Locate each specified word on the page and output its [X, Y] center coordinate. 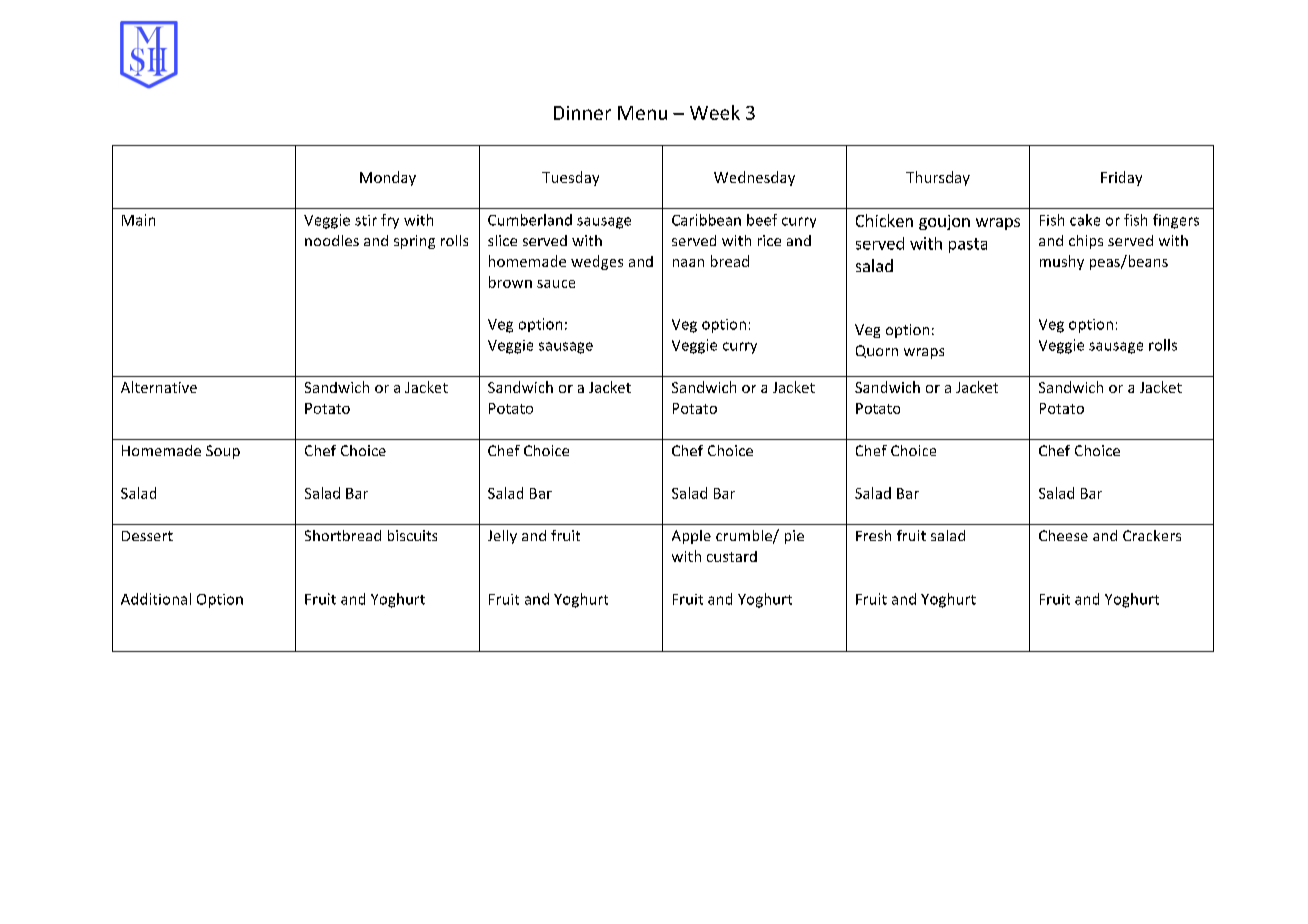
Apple [691, 537]
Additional [156, 599]
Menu [642, 113]
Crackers [1152, 535]
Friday [1121, 178]
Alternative [159, 387]
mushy [1062, 262]
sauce [556, 284]
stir [366, 220]
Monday [388, 178]
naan [688, 263]
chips [1086, 242]
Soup [223, 452]
